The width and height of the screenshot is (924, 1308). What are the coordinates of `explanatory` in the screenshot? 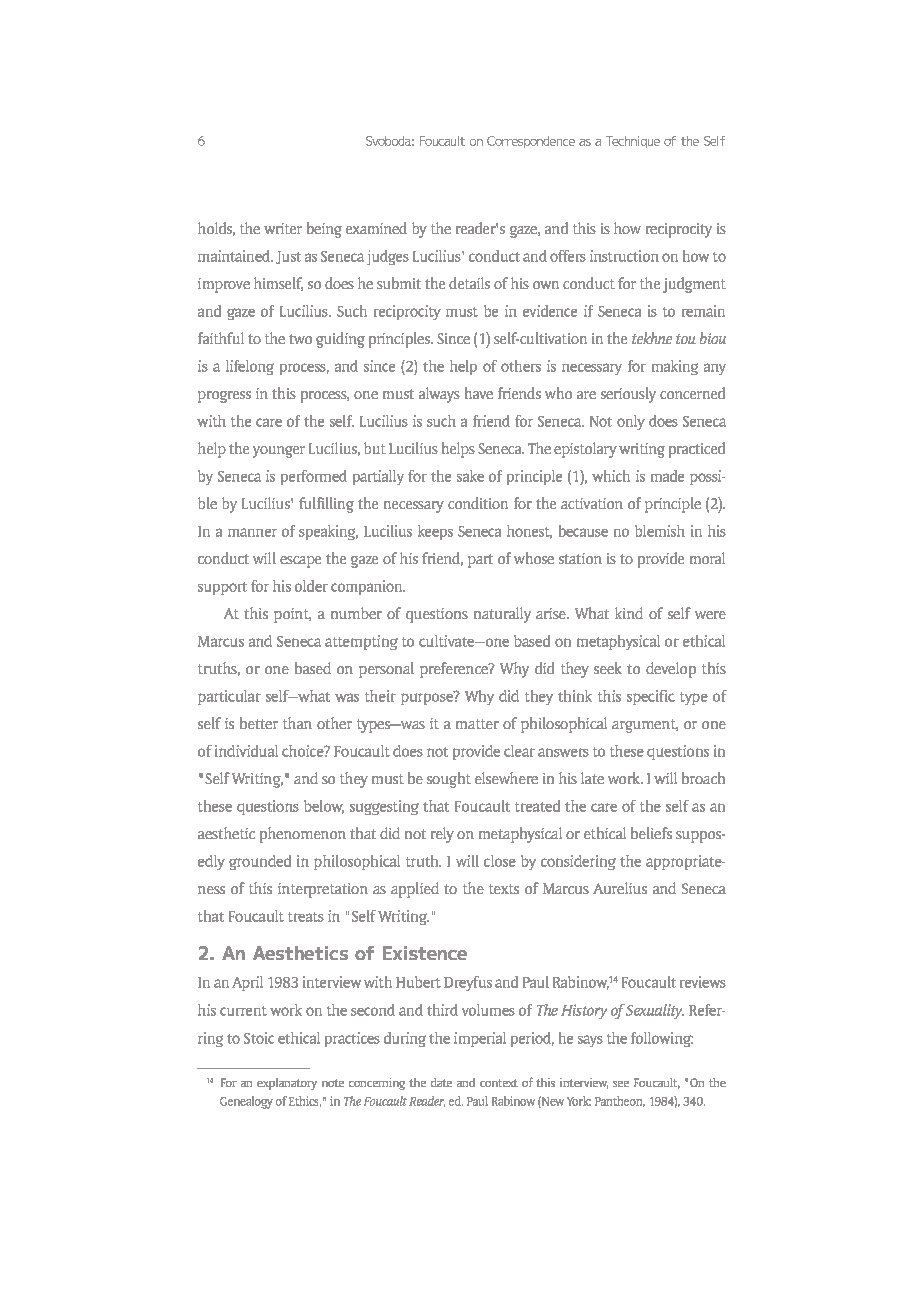 It's located at (287, 1084).
